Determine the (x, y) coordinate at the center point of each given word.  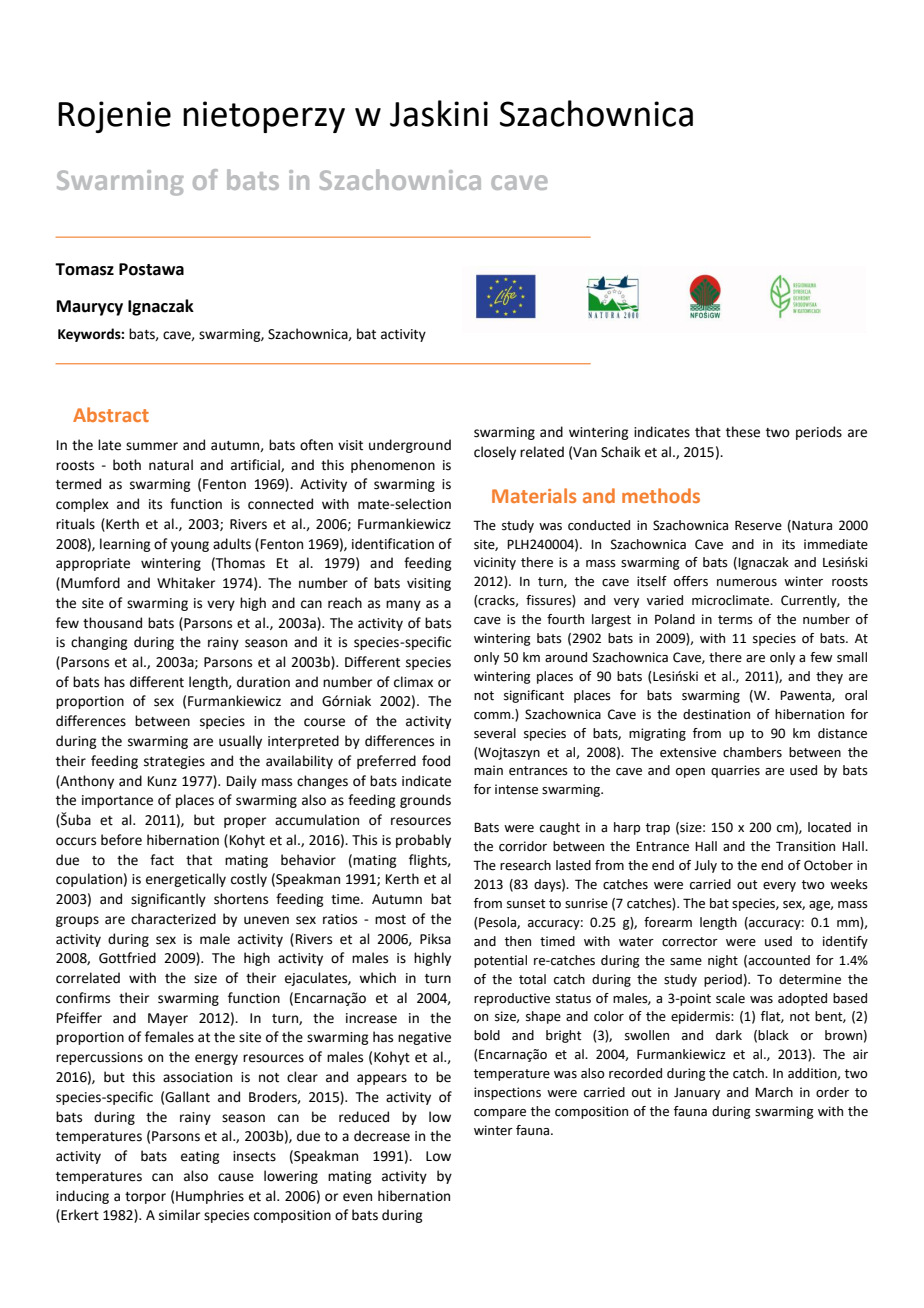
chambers (752, 752)
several (495, 733)
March (774, 1092)
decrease (382, 1136)
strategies (174, 762)
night (723, 961)
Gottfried (127, 958)
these (743, 432)
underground (410, 446)
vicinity (495, 563)
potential (500, 961)
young (190, 546)
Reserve (758, 525)
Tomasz (84, 269)
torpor (145, 1198)
